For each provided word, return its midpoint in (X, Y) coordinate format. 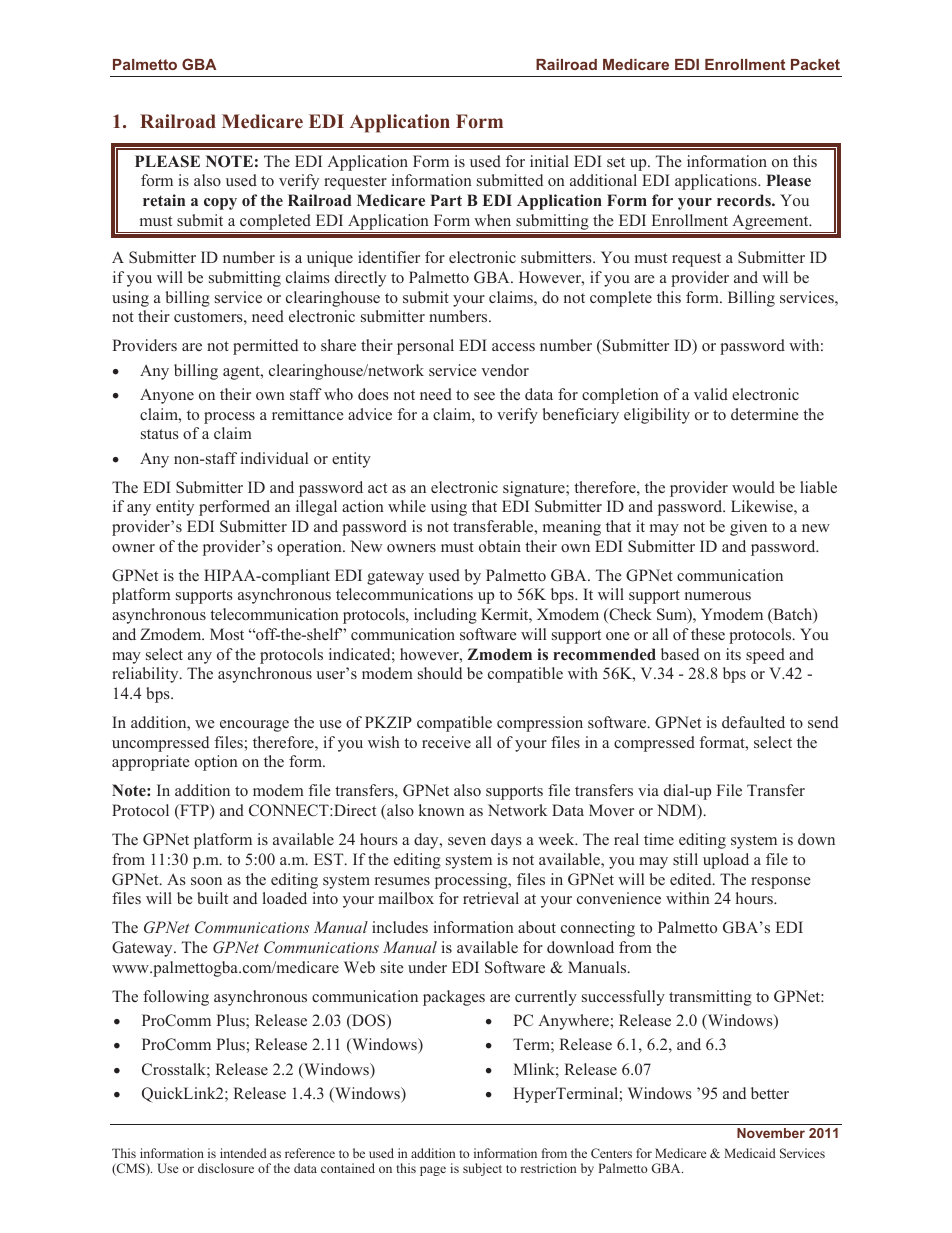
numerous (718, 596)
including (445, 616)
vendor (505, 370)
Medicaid (750, 1153)
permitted (265, 347)
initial (549, 161)
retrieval (491, 898)
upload (726, 861)
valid (711, 394)
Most (227, 634)
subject (482, 1169)
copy (220, 204)
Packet (815, 64)
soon (206, 881)
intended (243, 1153)
